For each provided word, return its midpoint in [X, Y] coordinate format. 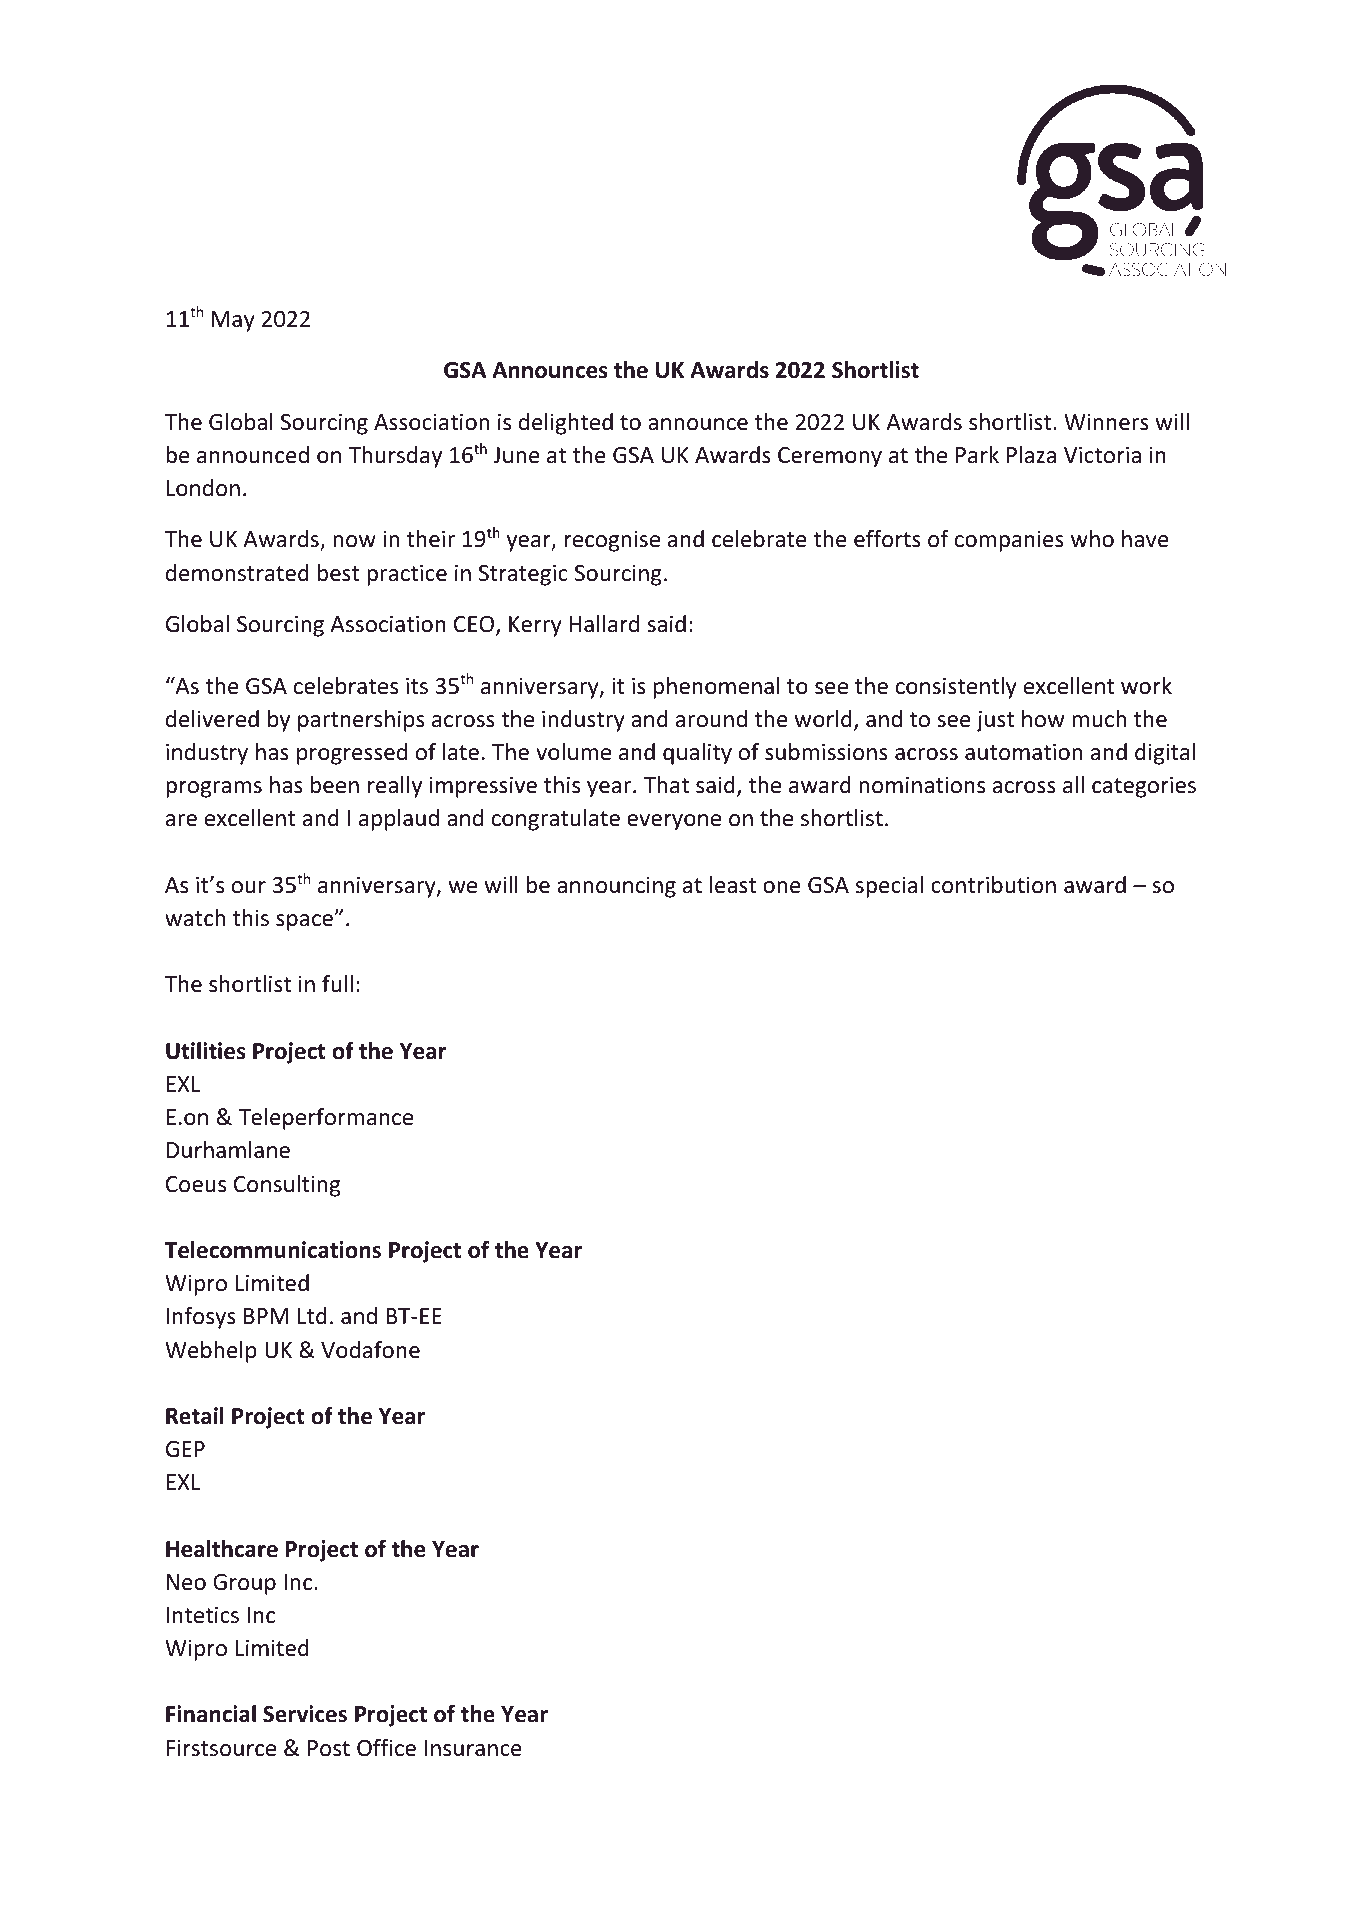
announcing [616, 887]
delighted [566, 424]
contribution [993, 885]
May [233, 321]
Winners [1106, 422]
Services [305, 1714]
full [337, 984]
